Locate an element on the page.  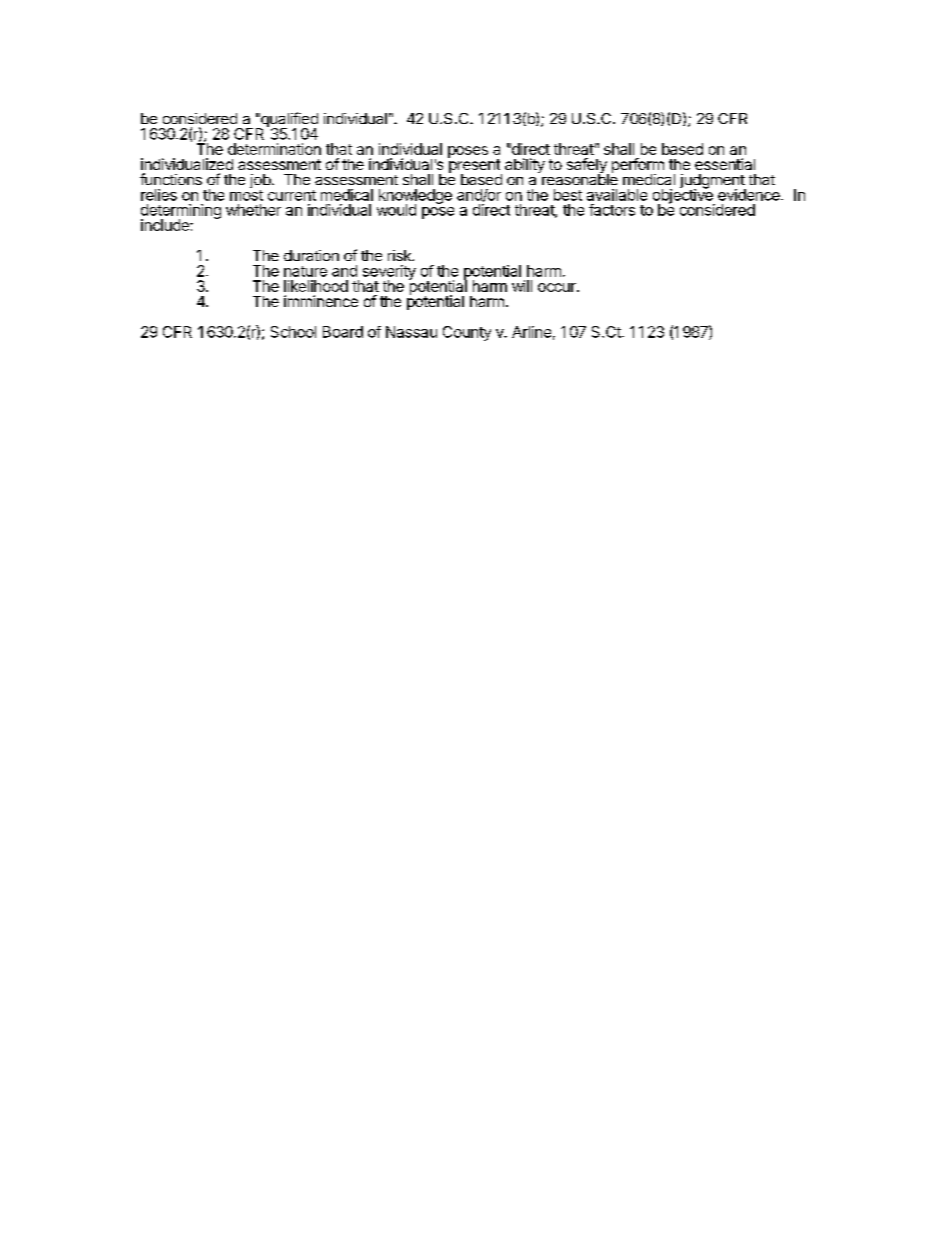
County is located at coordinates (467, 333).
